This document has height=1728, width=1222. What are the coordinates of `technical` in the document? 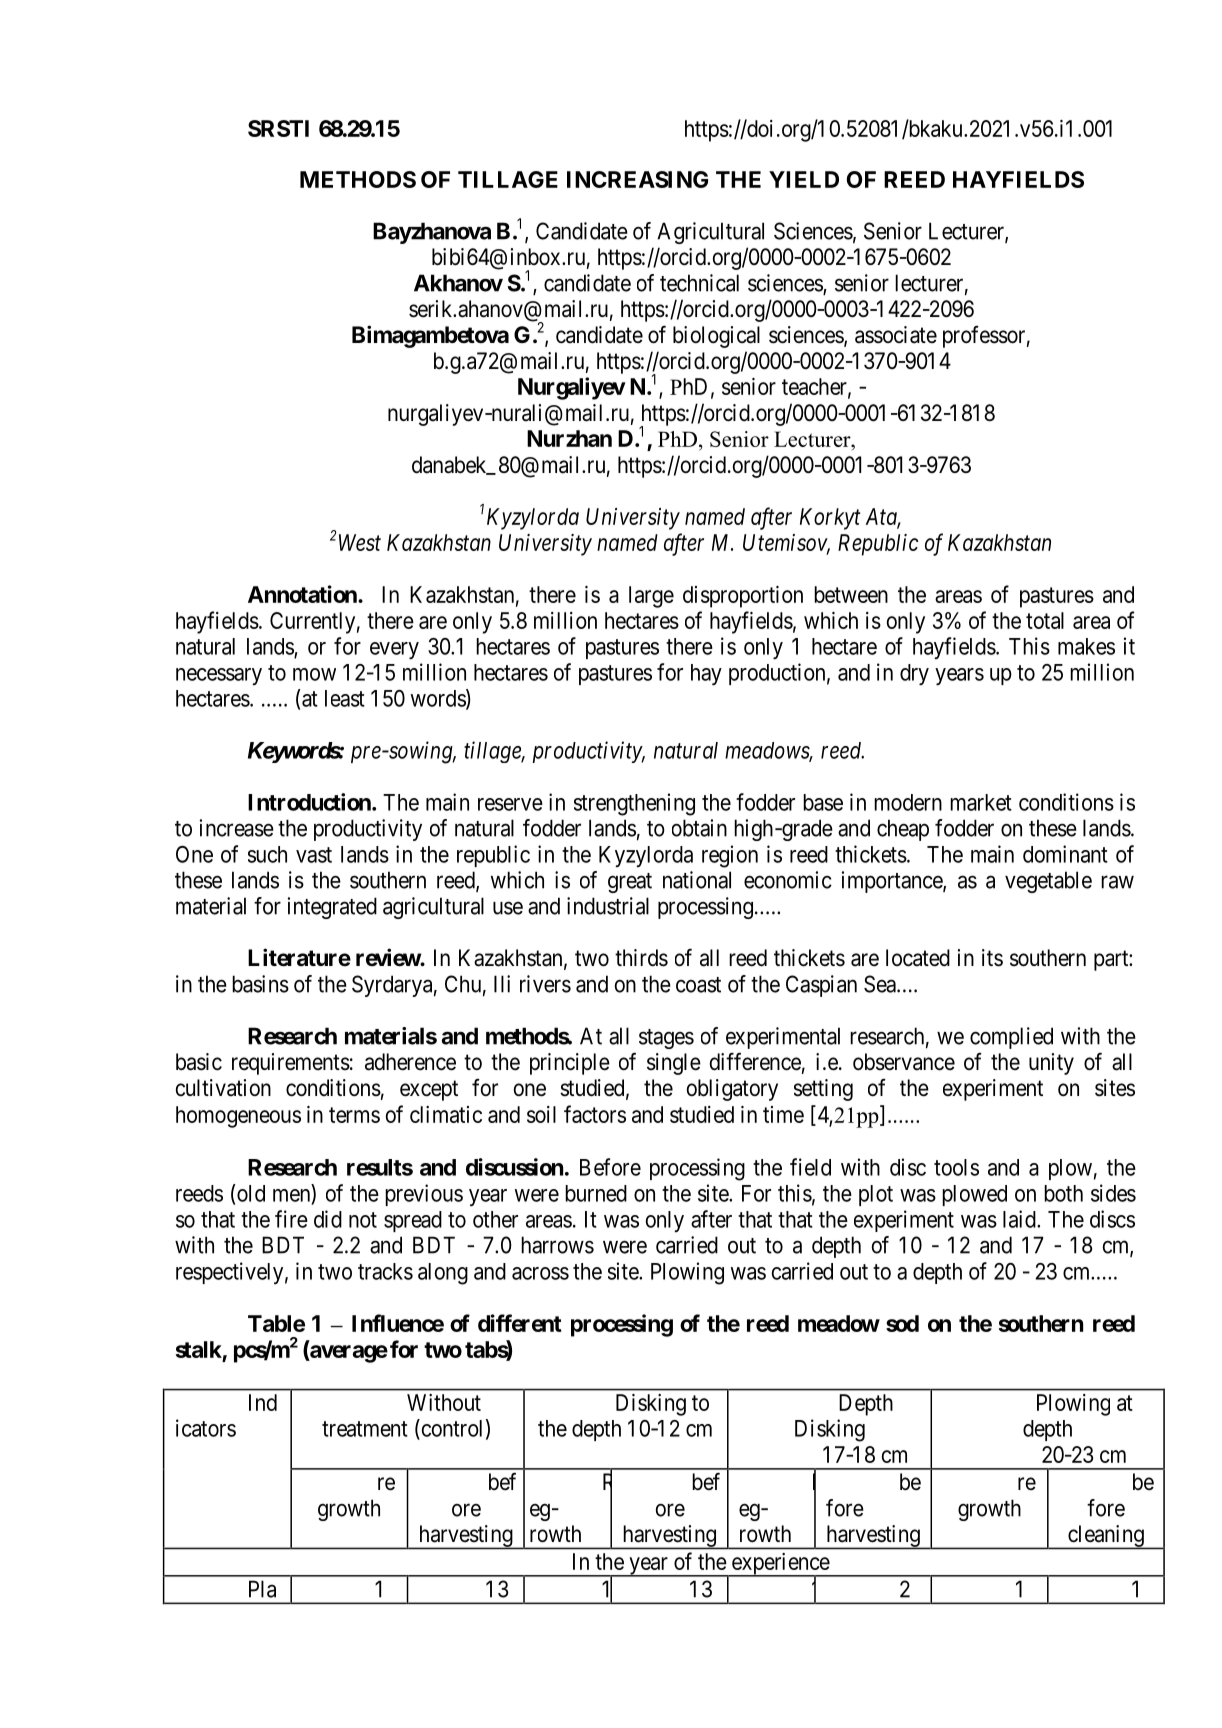 It's located at (699, 283).
